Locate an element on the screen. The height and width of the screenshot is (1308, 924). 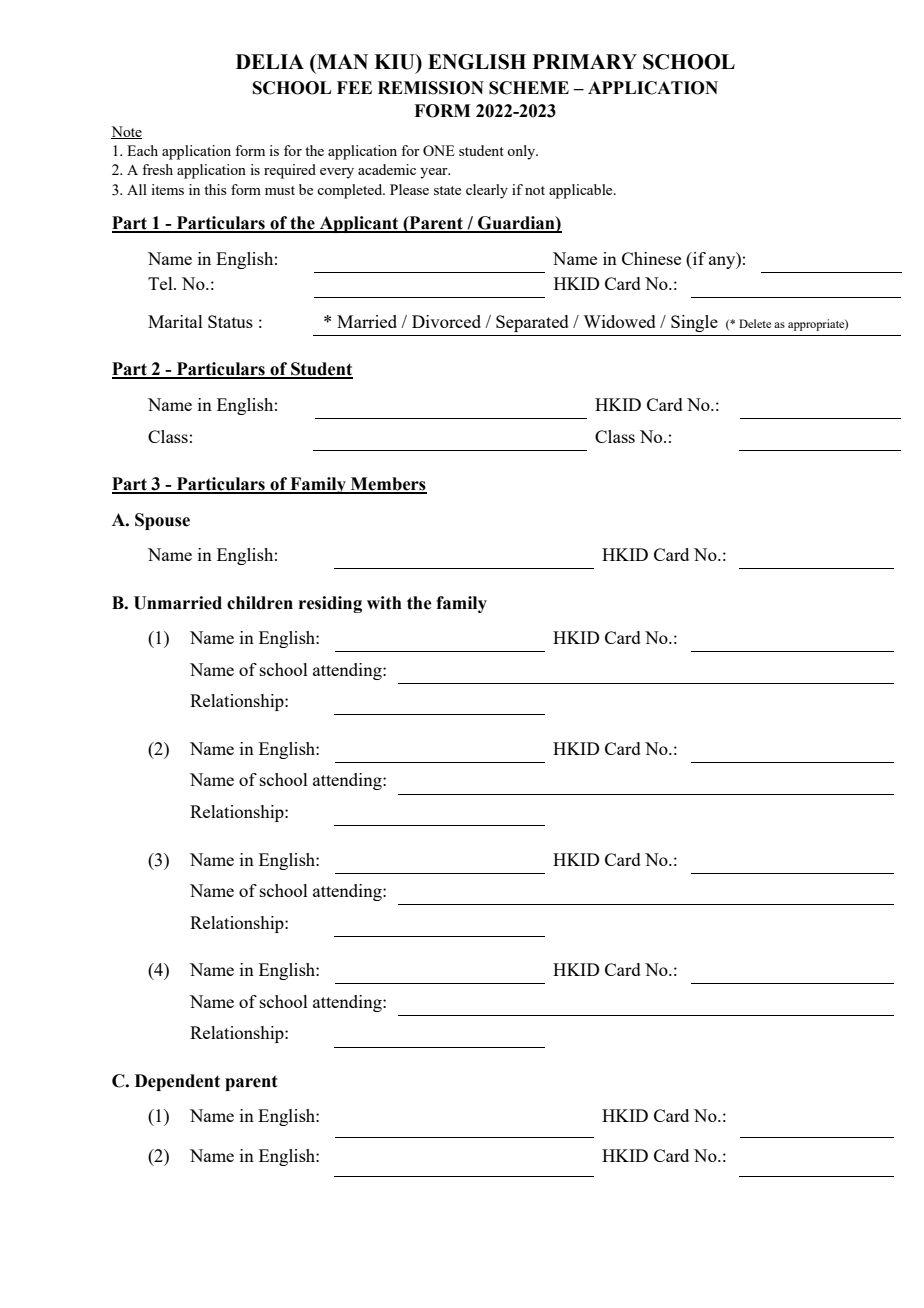
children is located at coordinates (260, 603).
